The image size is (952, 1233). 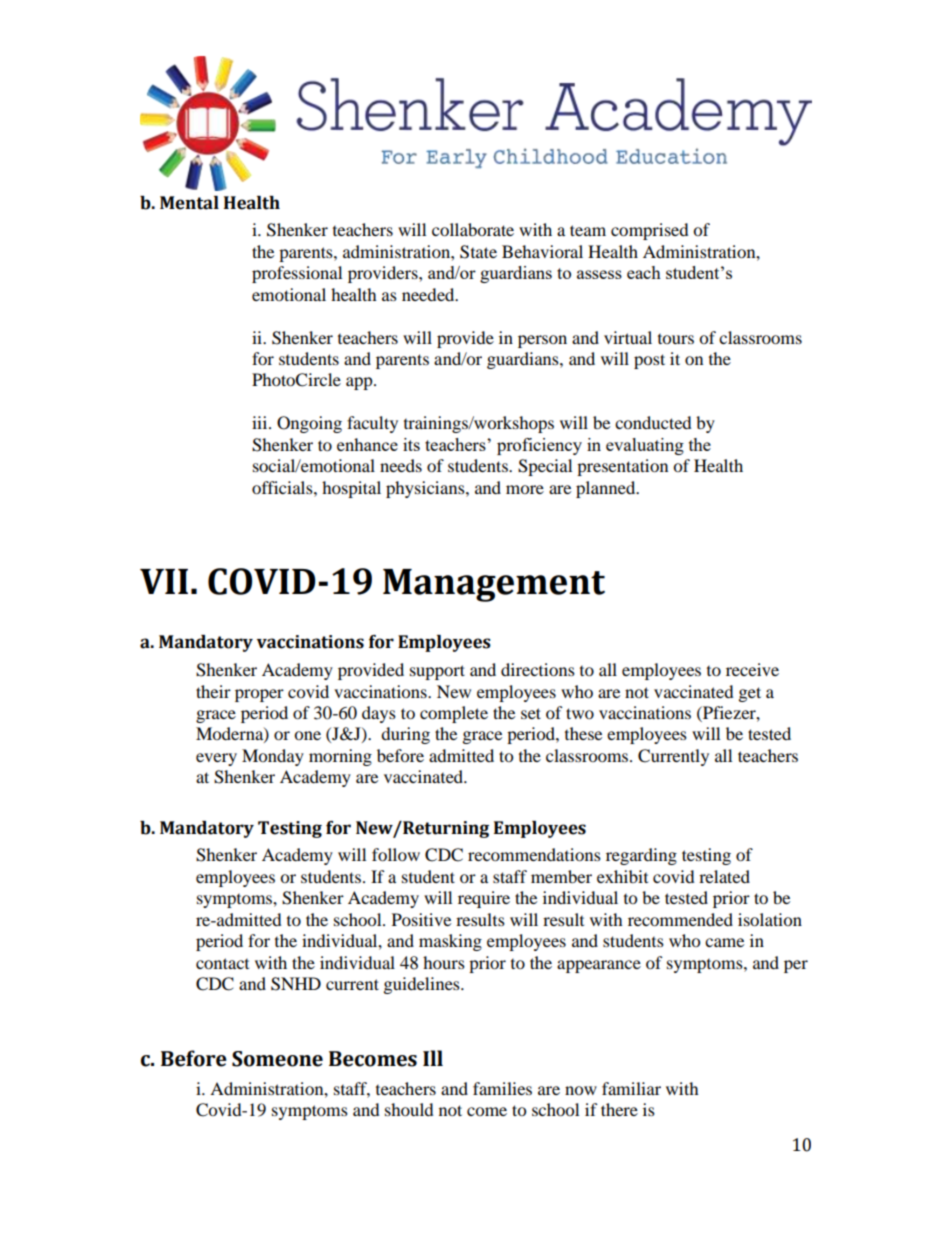 I want to click on recommendations, so click(x=534, y=854).
